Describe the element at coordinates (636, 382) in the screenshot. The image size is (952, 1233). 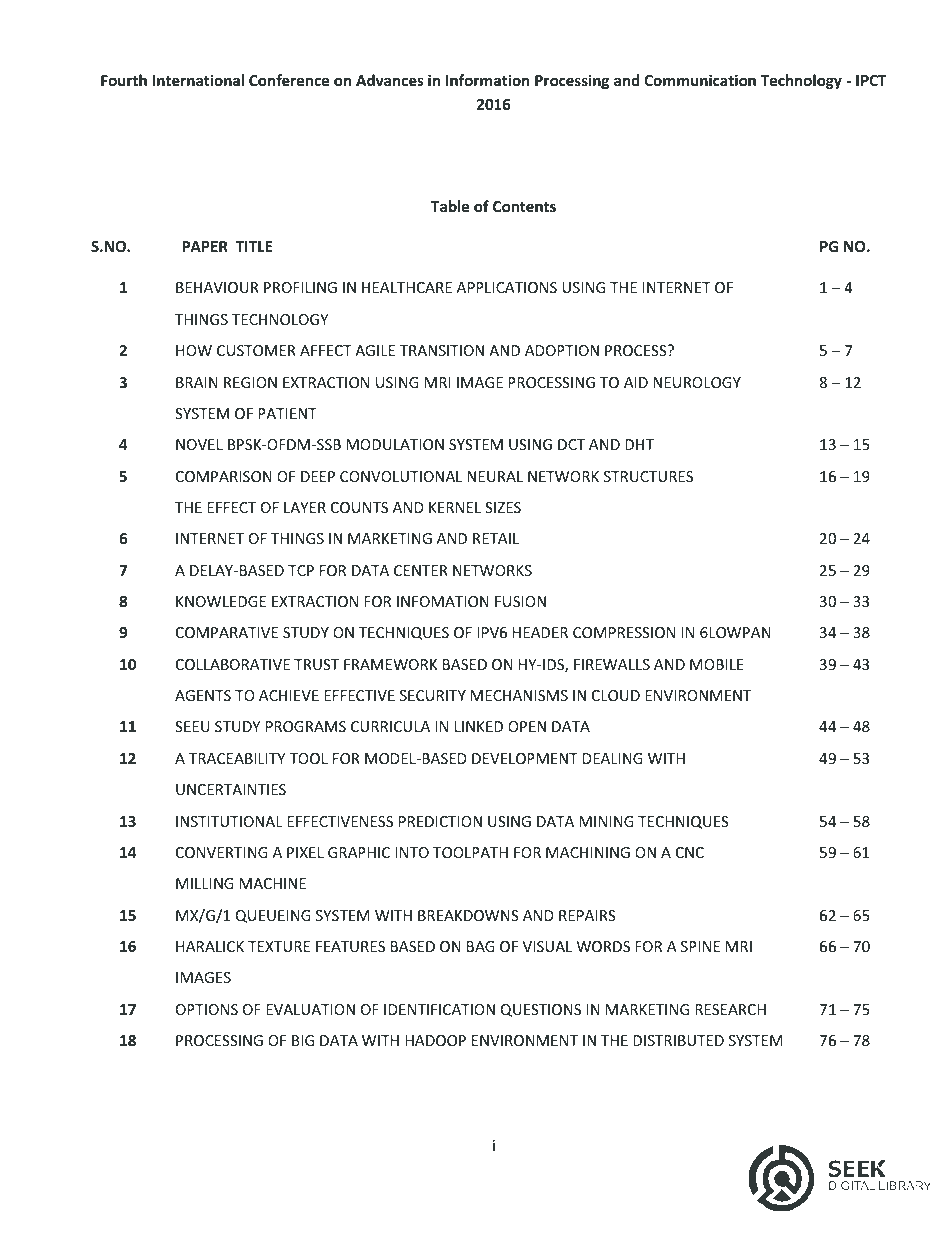
I see `AID` at that location.
